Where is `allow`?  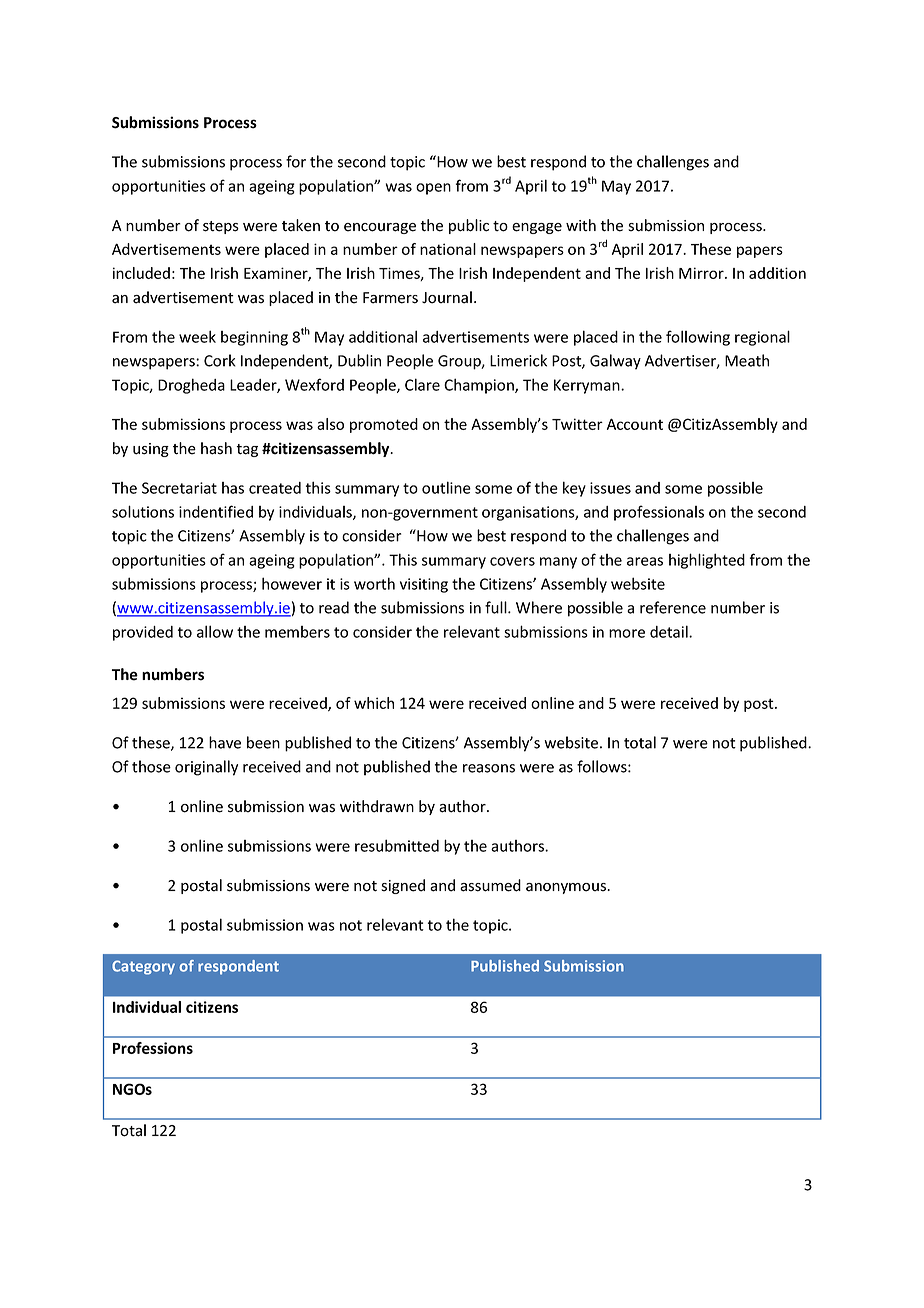 allow is located at coordinates (215, 631).
